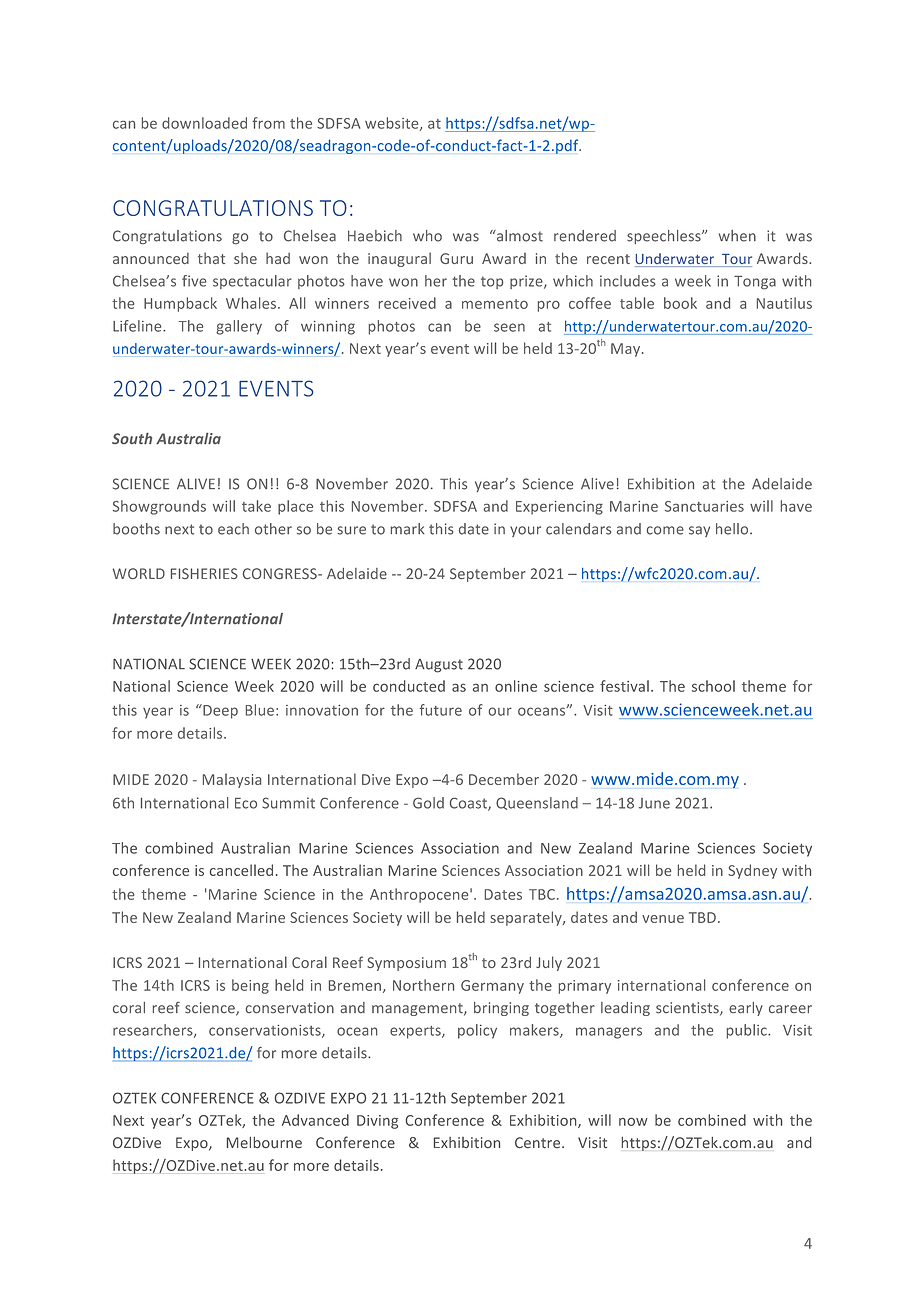  I want to click on website, so click(393, 124).
